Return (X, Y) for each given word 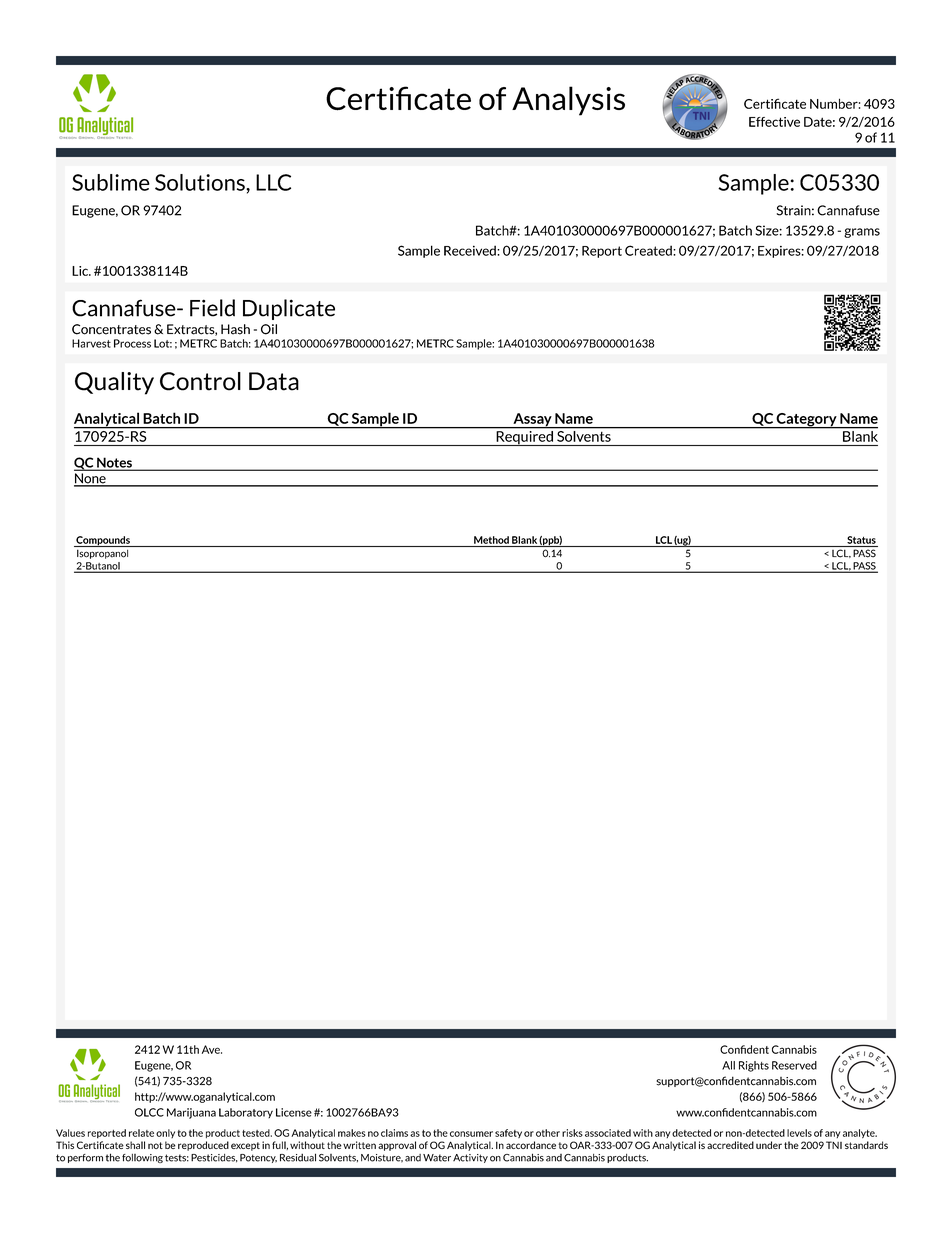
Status (861, 540)
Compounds (103, 541)
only (165, 1133)
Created (649, 250)
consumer (471, 1134)
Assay (532, 421)
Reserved (794, 1065)
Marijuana (191, 1113)
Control (200, 381)
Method (491, 540)
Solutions (201, 182)
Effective (774, 122)
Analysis (568, 101)
